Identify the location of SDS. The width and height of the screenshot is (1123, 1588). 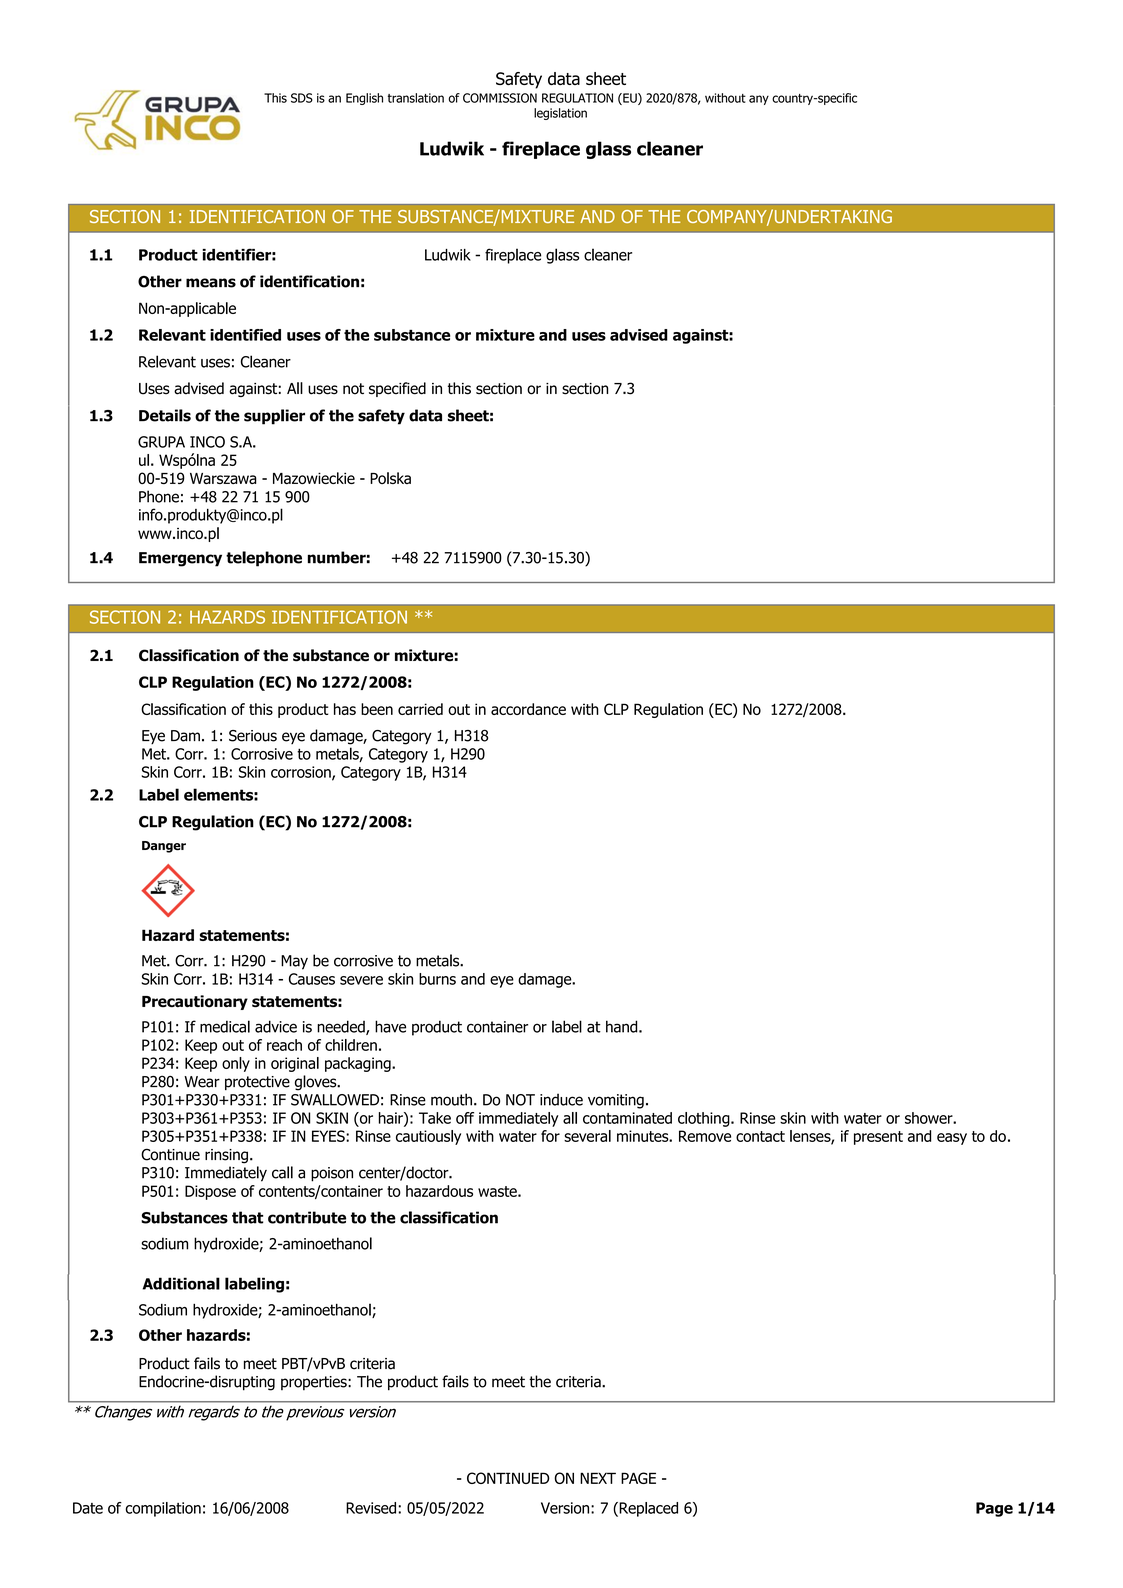
(302, 98).
